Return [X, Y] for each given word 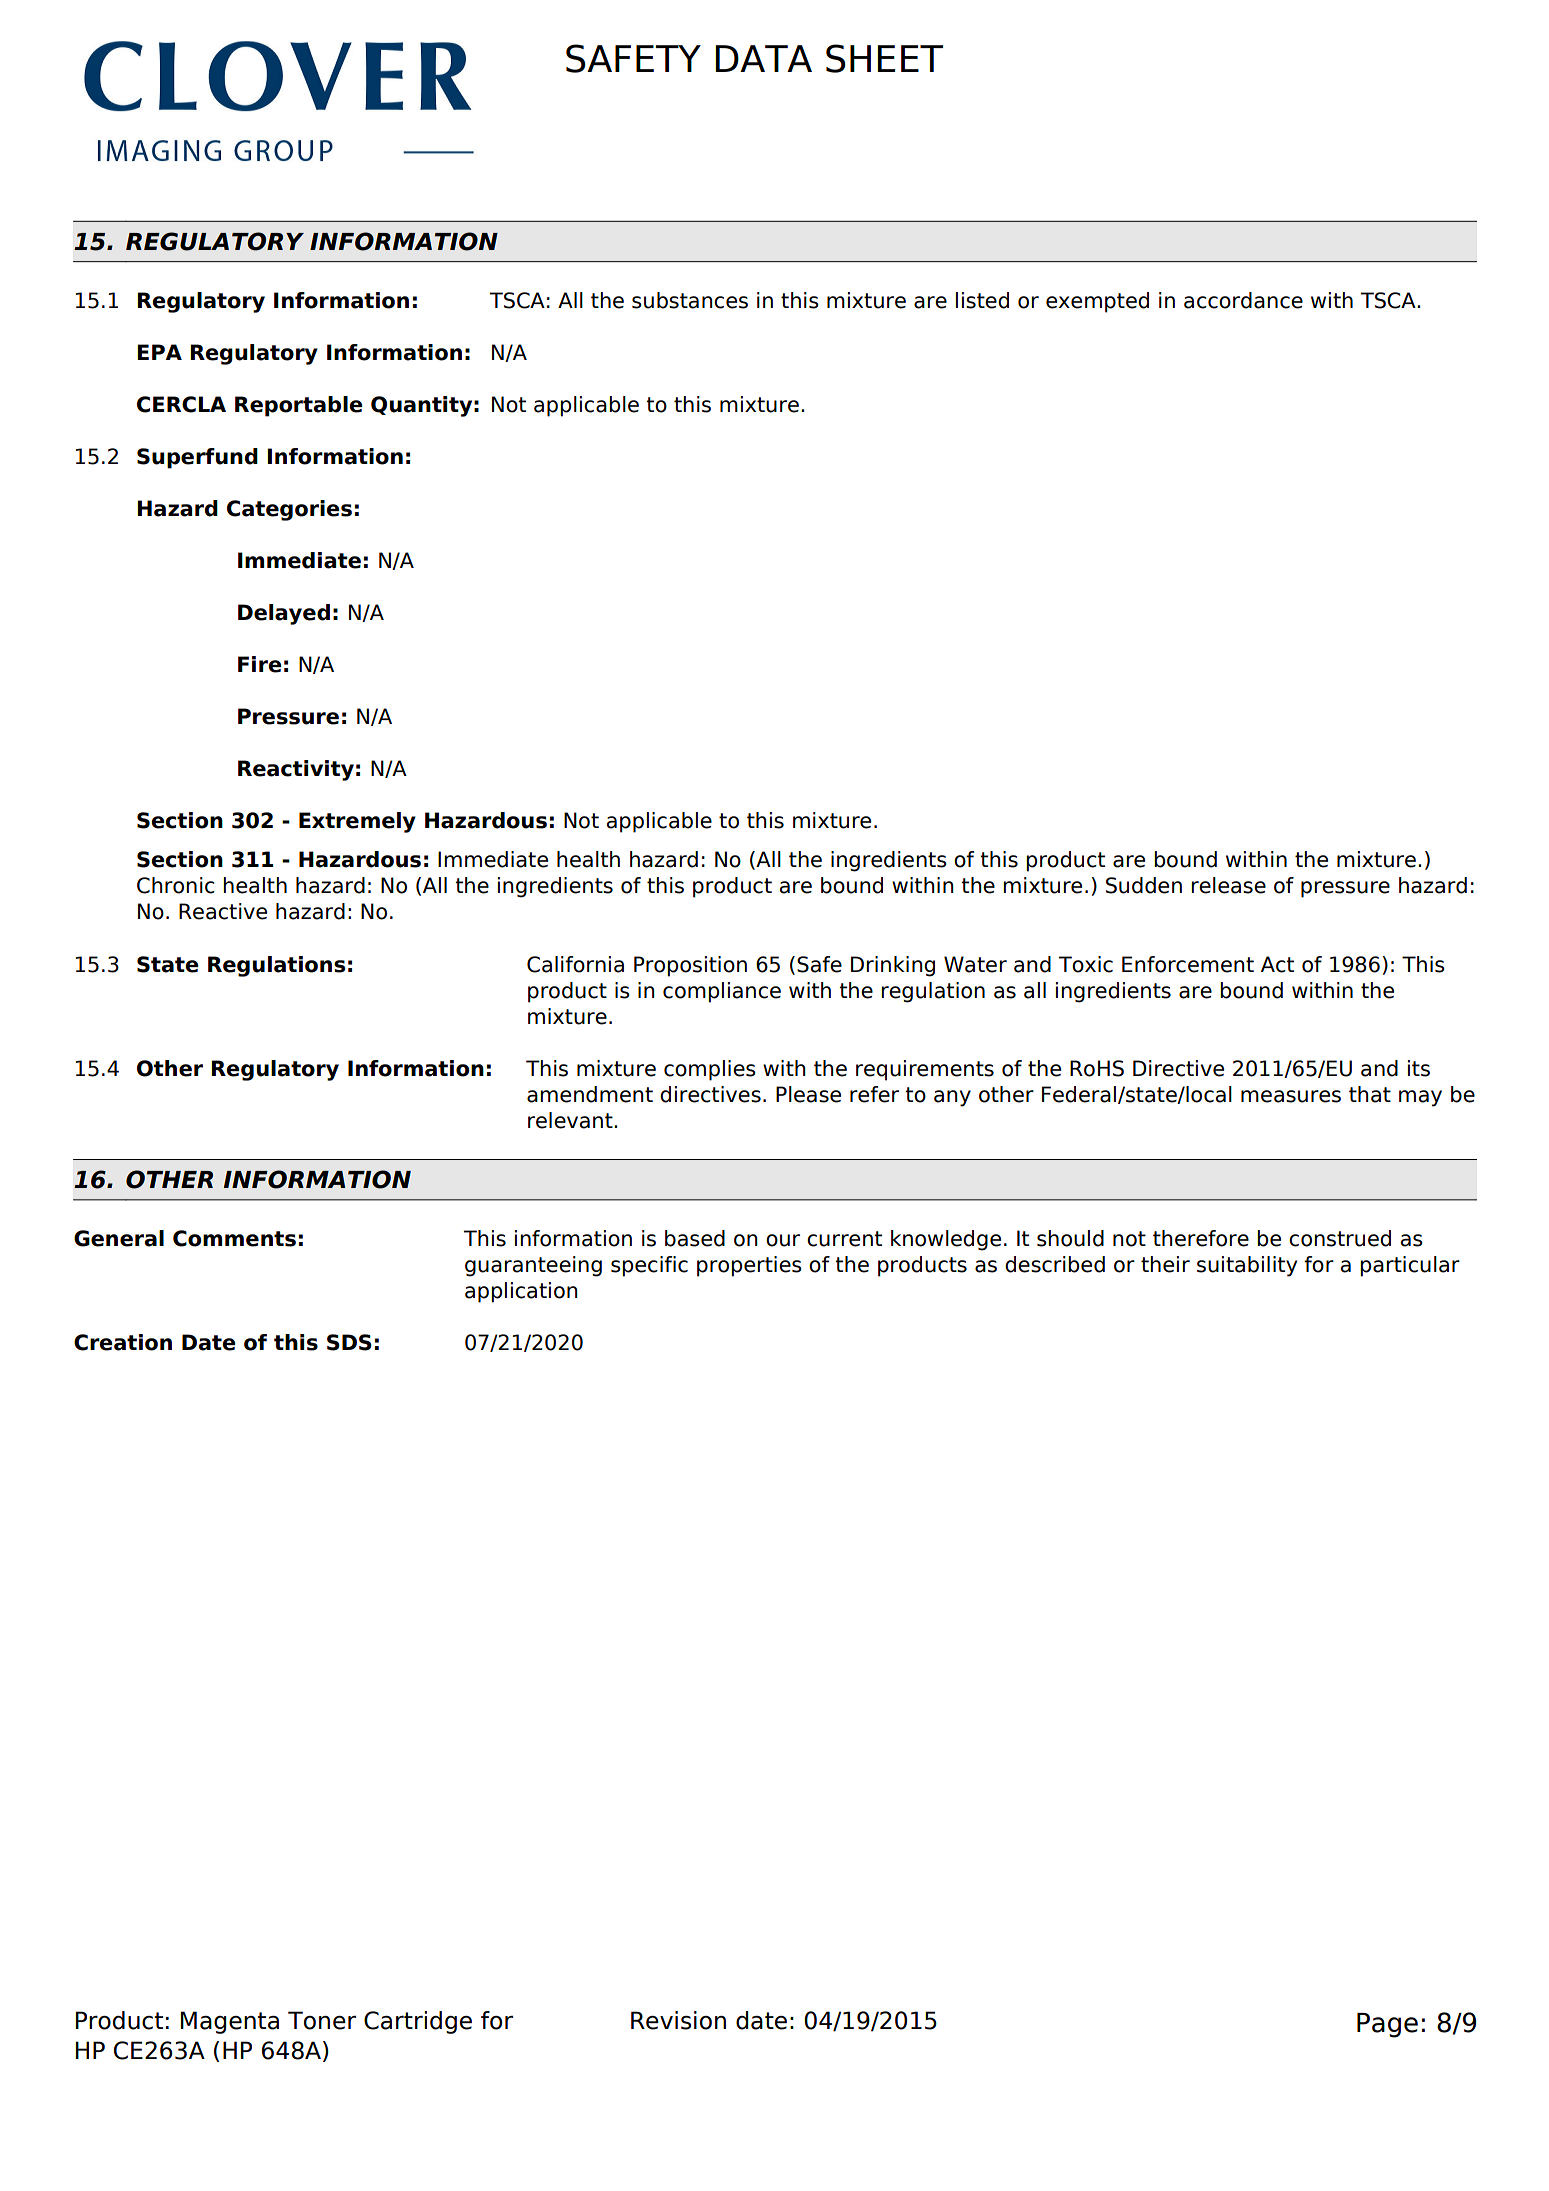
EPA [159, 352]
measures [1291, 1096]
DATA [763, 58]
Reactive [223, 911]
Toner [322, 2020]
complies [710, 1070]
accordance [1243, 300]
